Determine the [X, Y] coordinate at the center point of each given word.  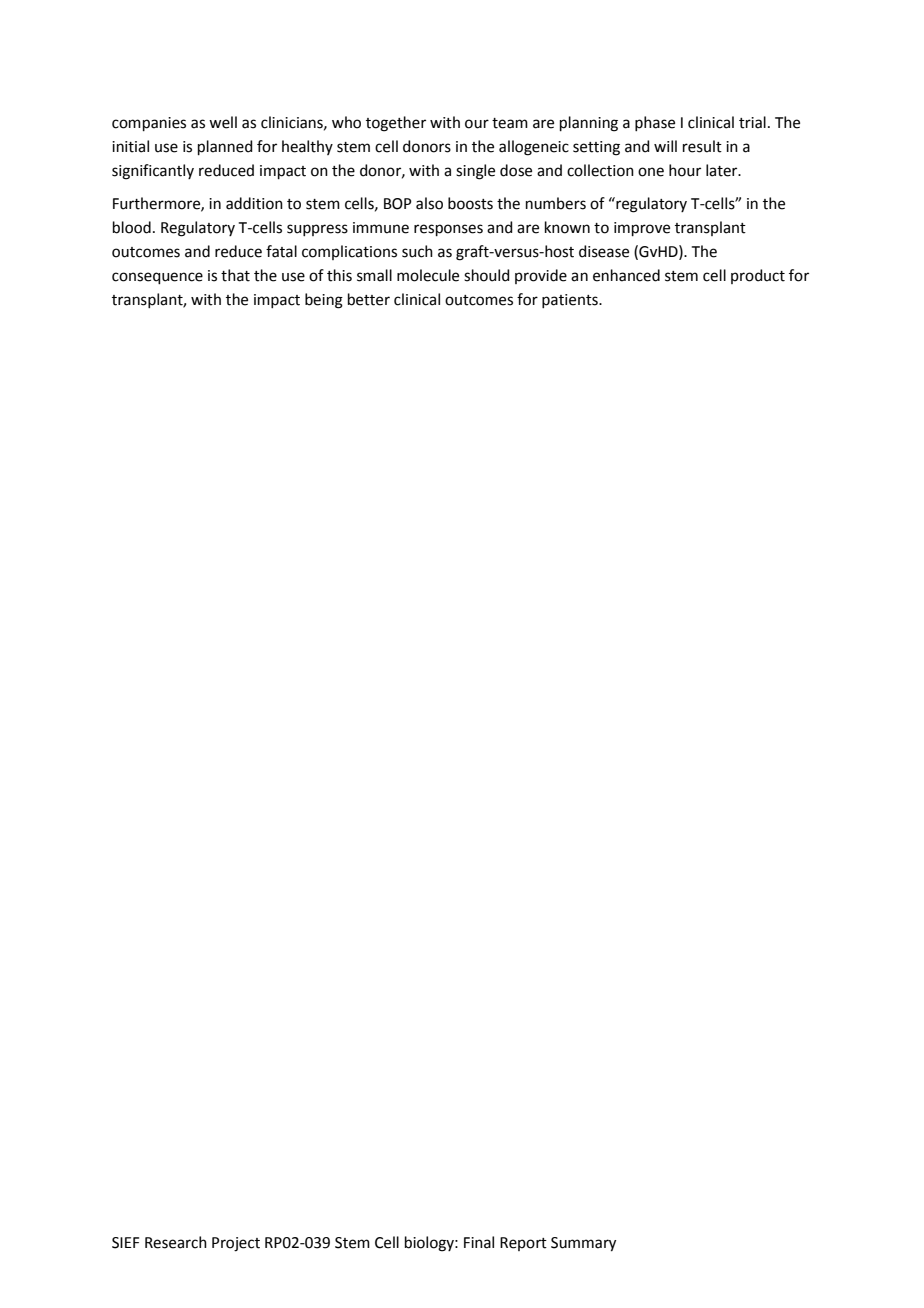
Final [479, 1242]
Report [523, 1244]
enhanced [626, 275]
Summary [583, 1244]
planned [225, 147]
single [475, 172]
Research [176, 1242]
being [324, 301]
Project [236, 1244]
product [758, 276]
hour [685, 170]
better [369, 299]
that [235, 275]
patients [571, 301]
